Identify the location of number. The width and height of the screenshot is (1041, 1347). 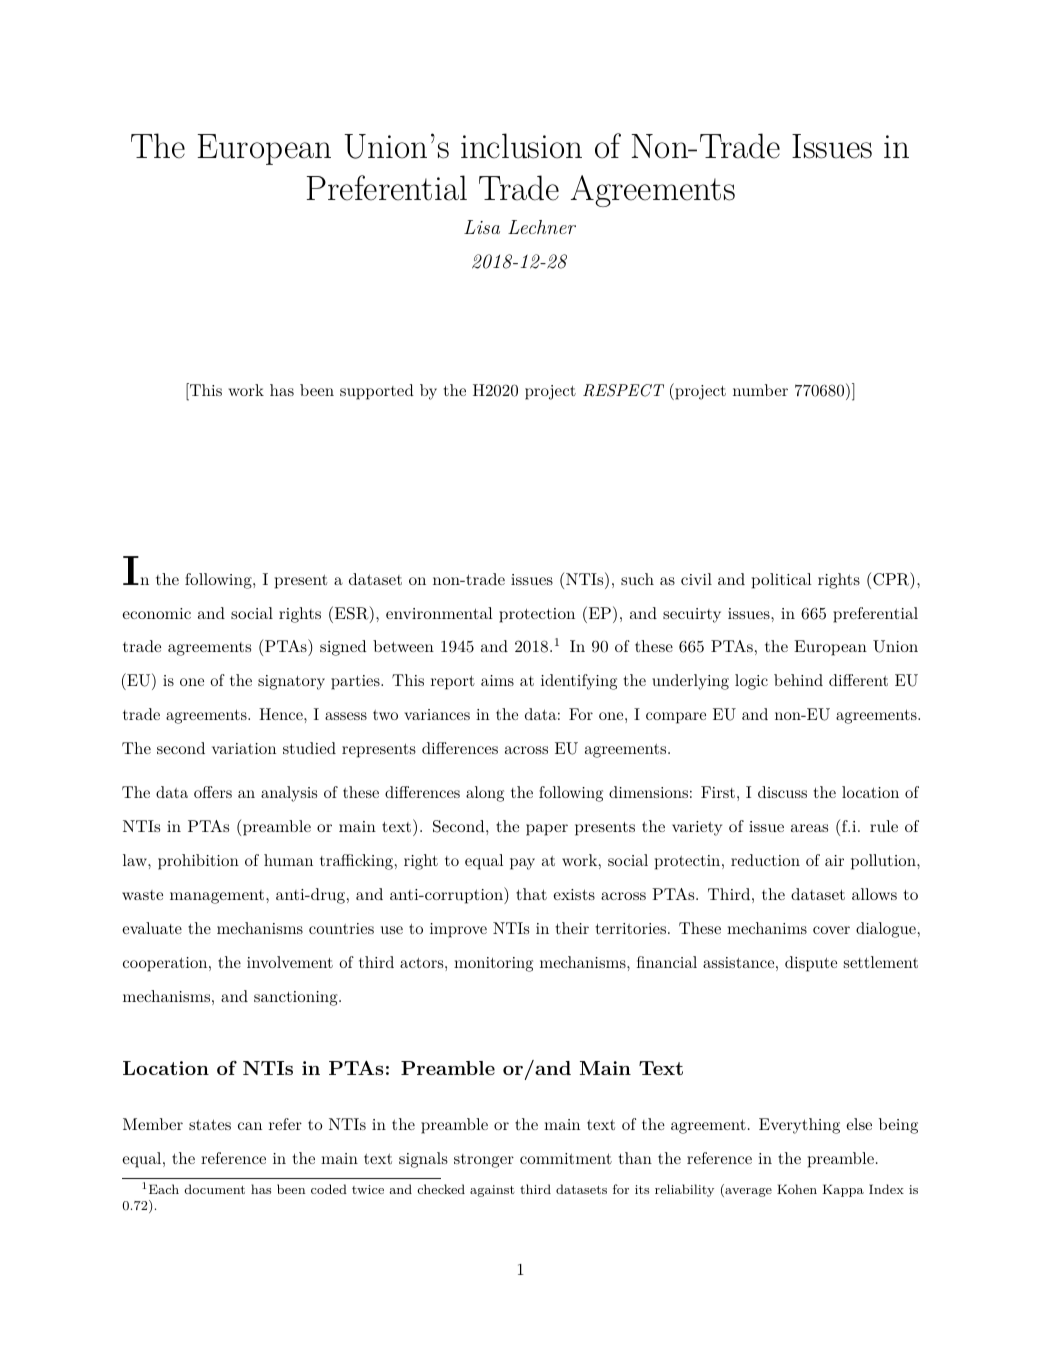
(760, 390).
